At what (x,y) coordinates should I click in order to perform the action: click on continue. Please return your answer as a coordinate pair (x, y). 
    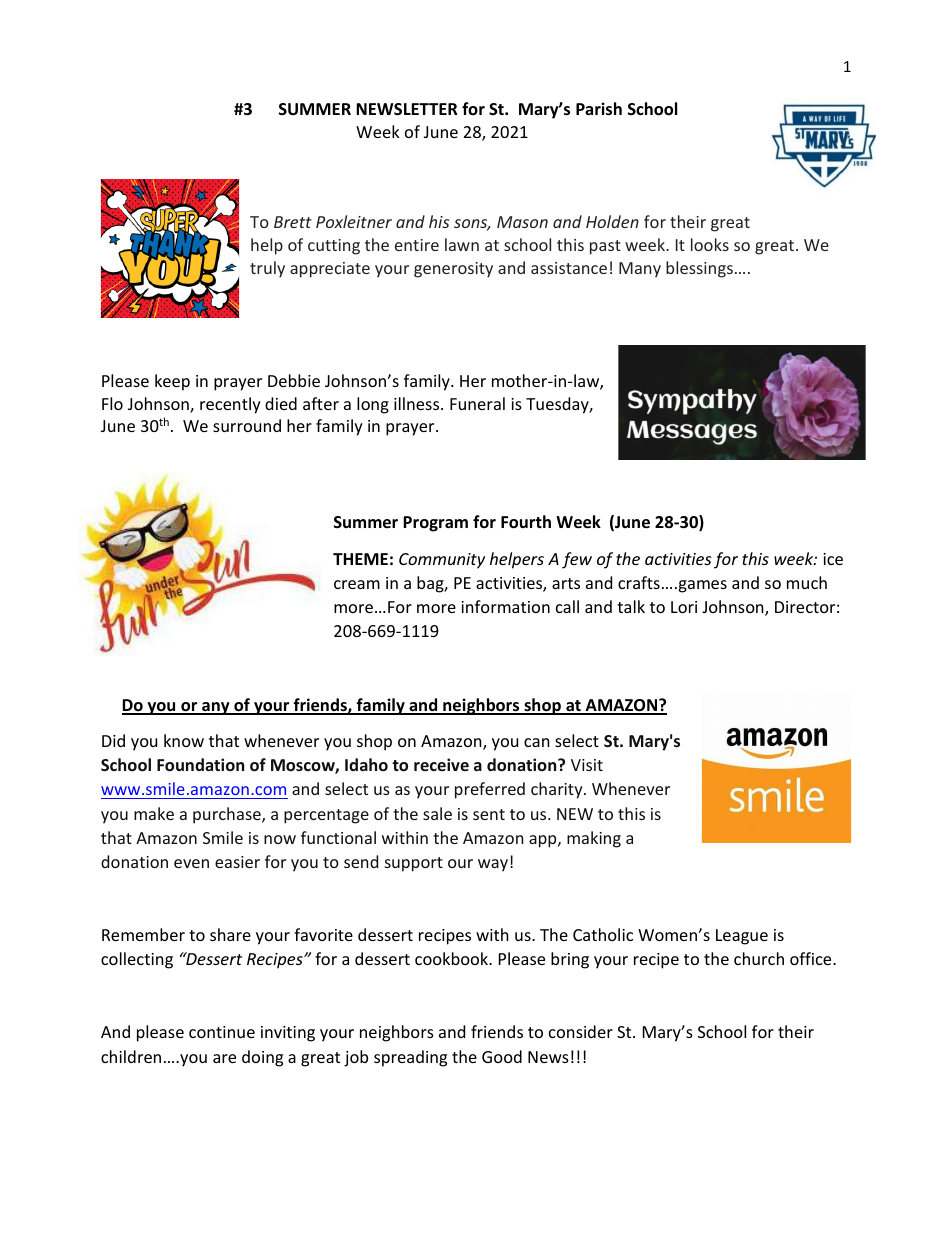
    Looking at the image, I should click on (222, 1032).
